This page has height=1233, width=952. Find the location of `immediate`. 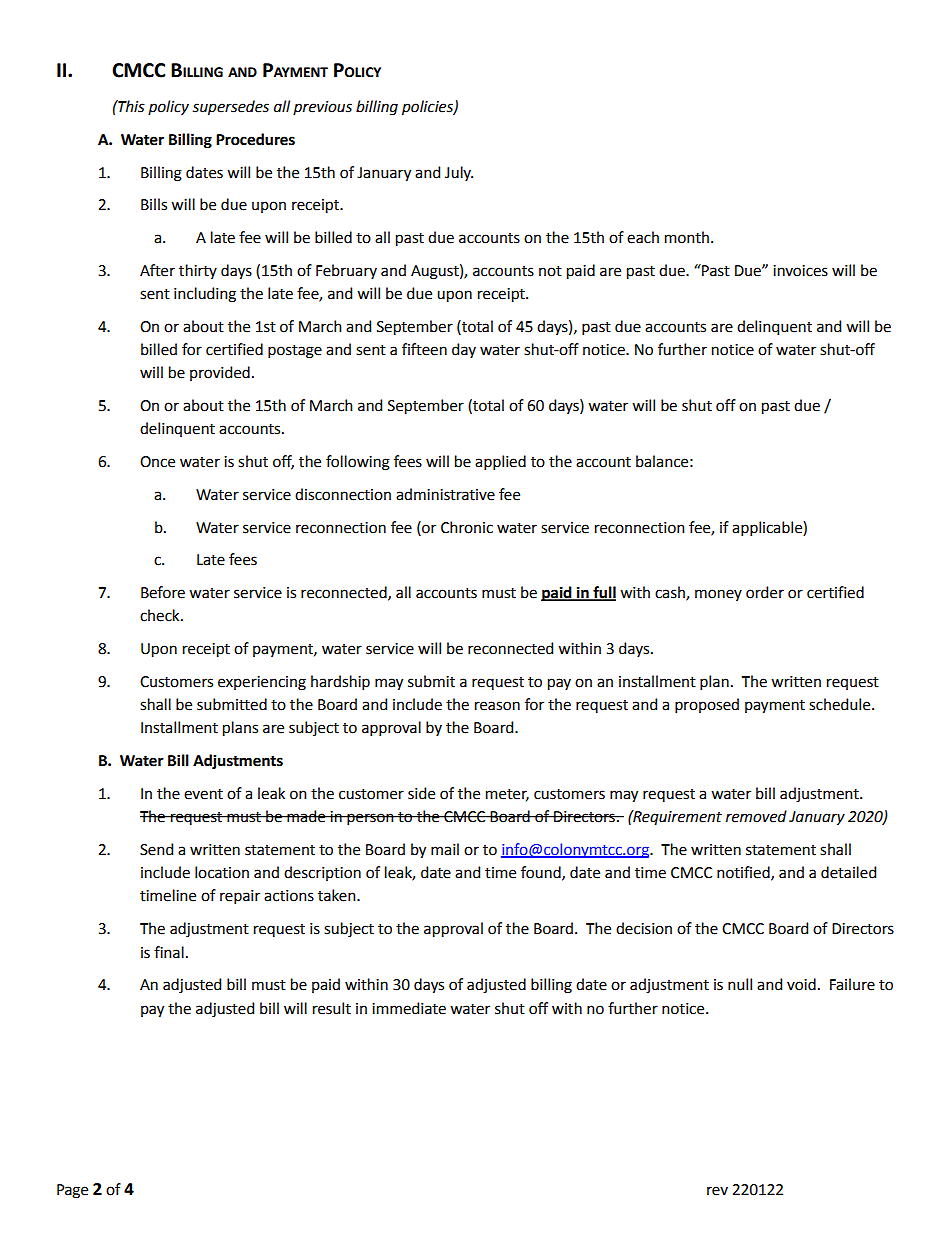

immediate is located at coordinates (409, 1008).
